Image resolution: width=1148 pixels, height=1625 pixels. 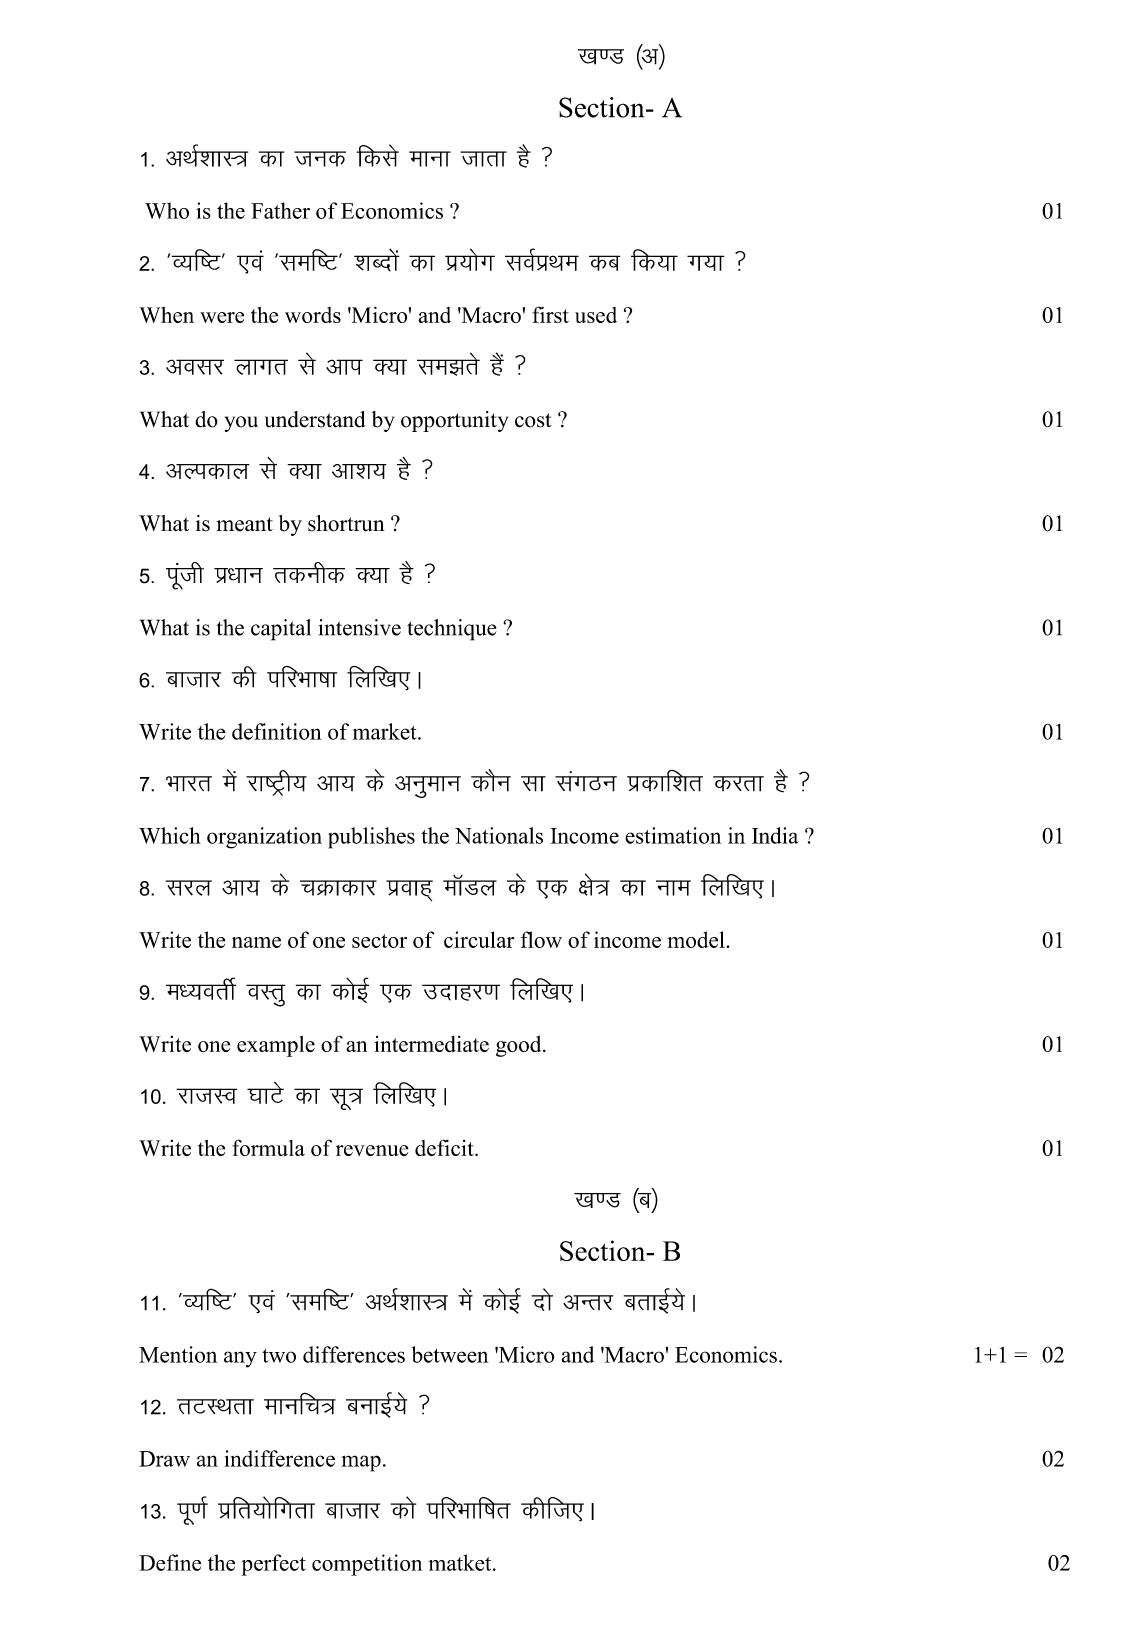 I want to click on model, so click(x=696, y=939).
